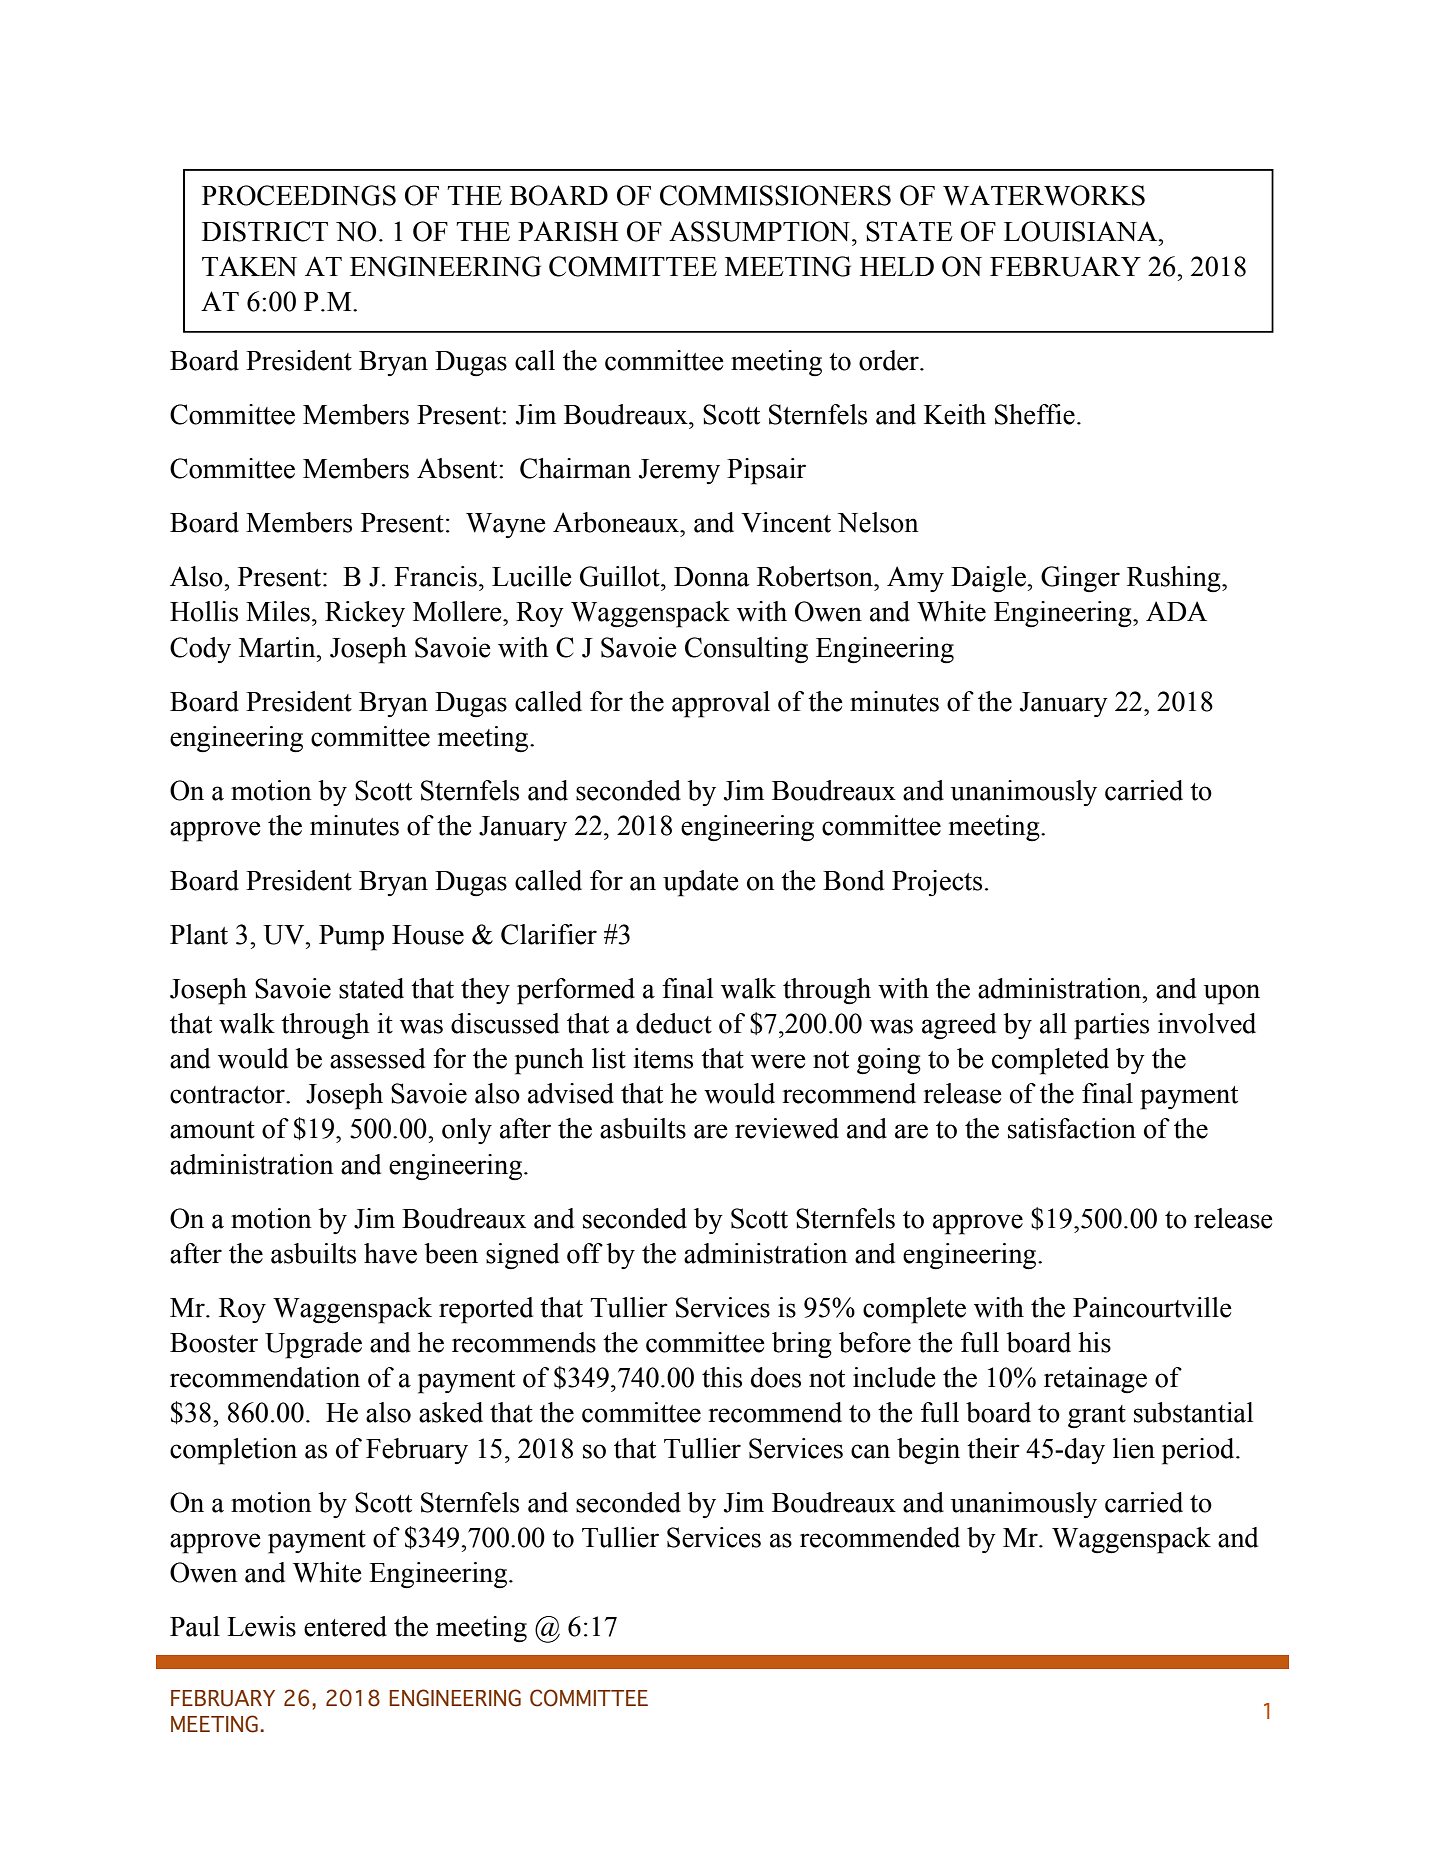 The image size is (1446, 1872). Describe the element at coordinates (265, 231) in the image. I see `DISTRICT` at that location.
